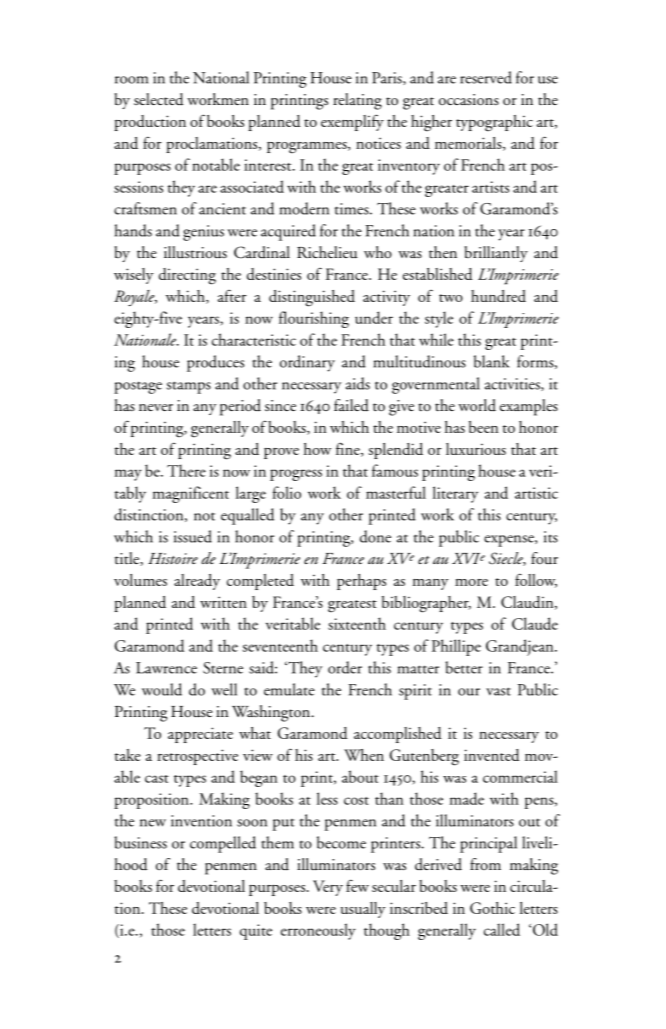  I want to click on directing, so click(187, 276).
